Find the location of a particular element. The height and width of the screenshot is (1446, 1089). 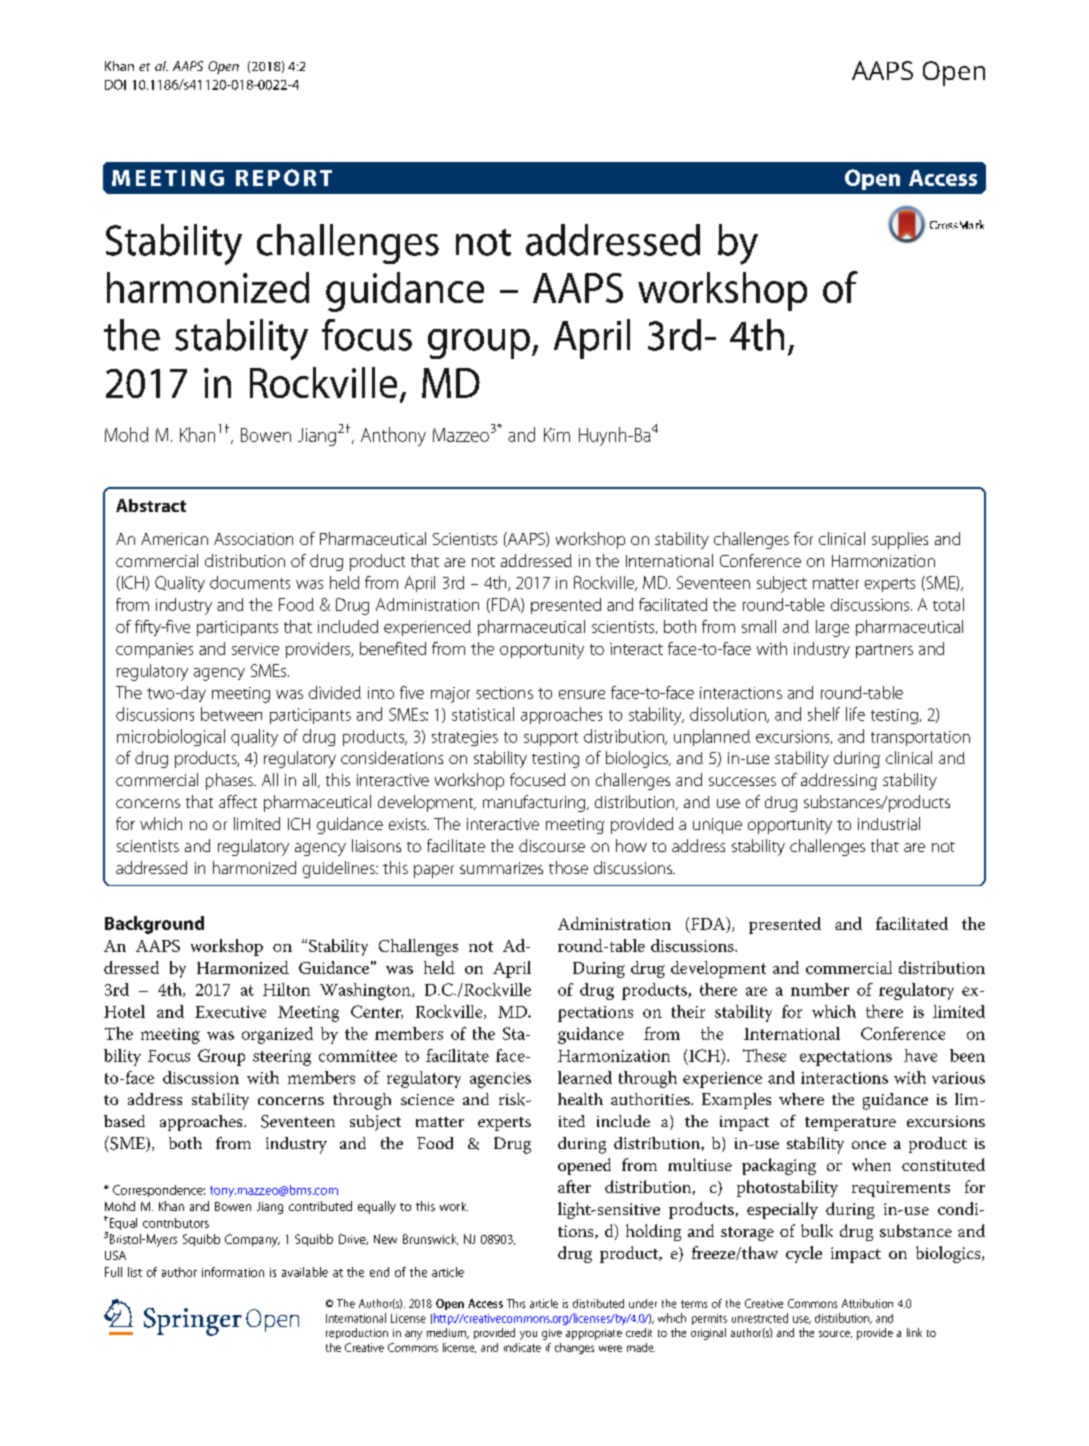

Anthony is located at coordinates (393, 436).
